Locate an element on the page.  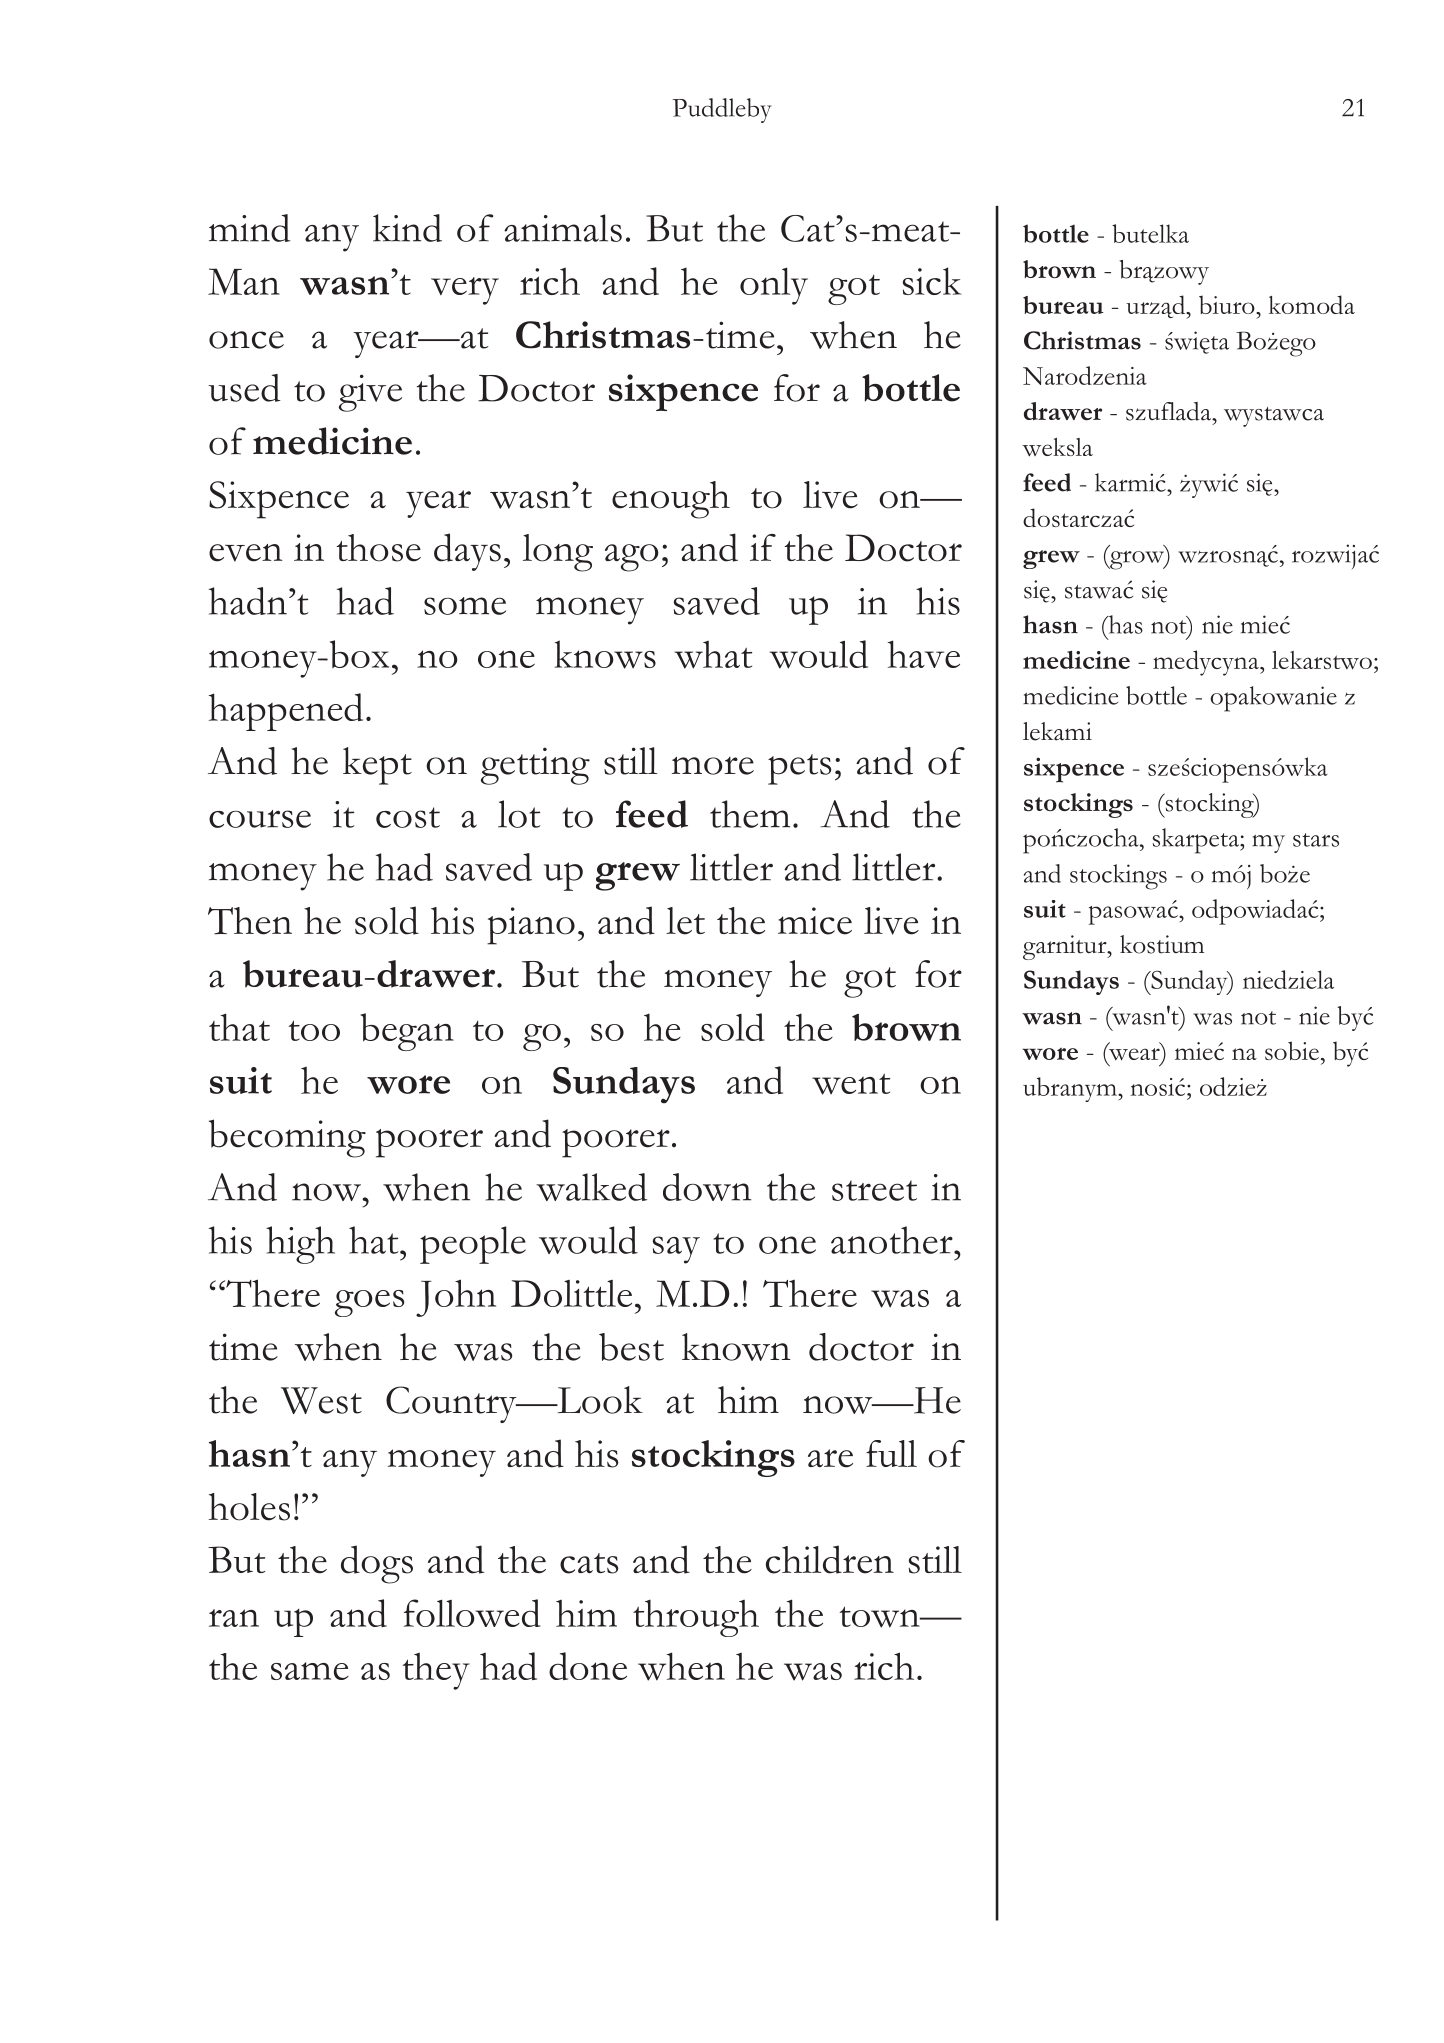
Then is located at coordinates (250, 921).
